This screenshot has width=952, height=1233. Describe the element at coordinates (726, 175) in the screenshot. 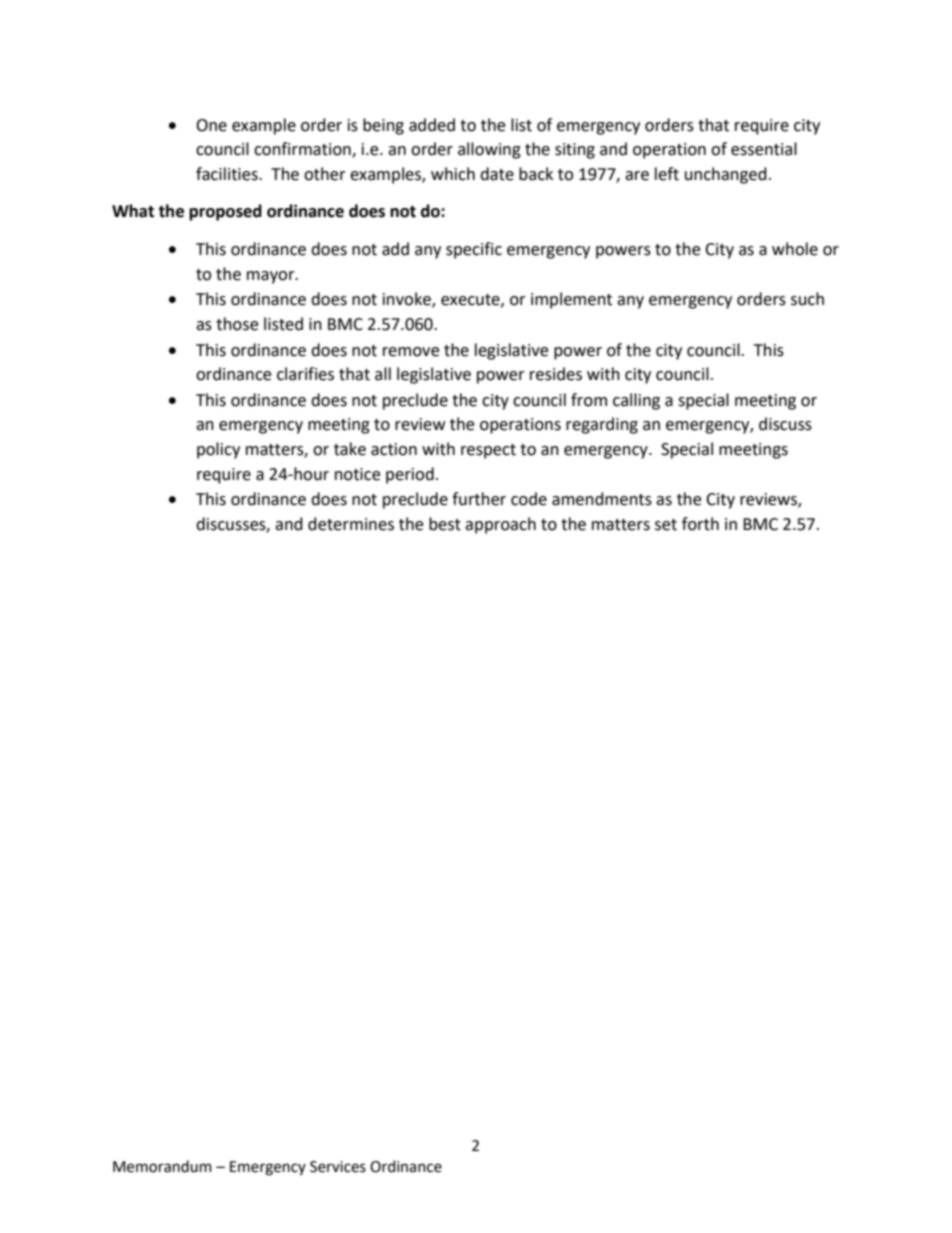

I see `unchanged` at that location.
